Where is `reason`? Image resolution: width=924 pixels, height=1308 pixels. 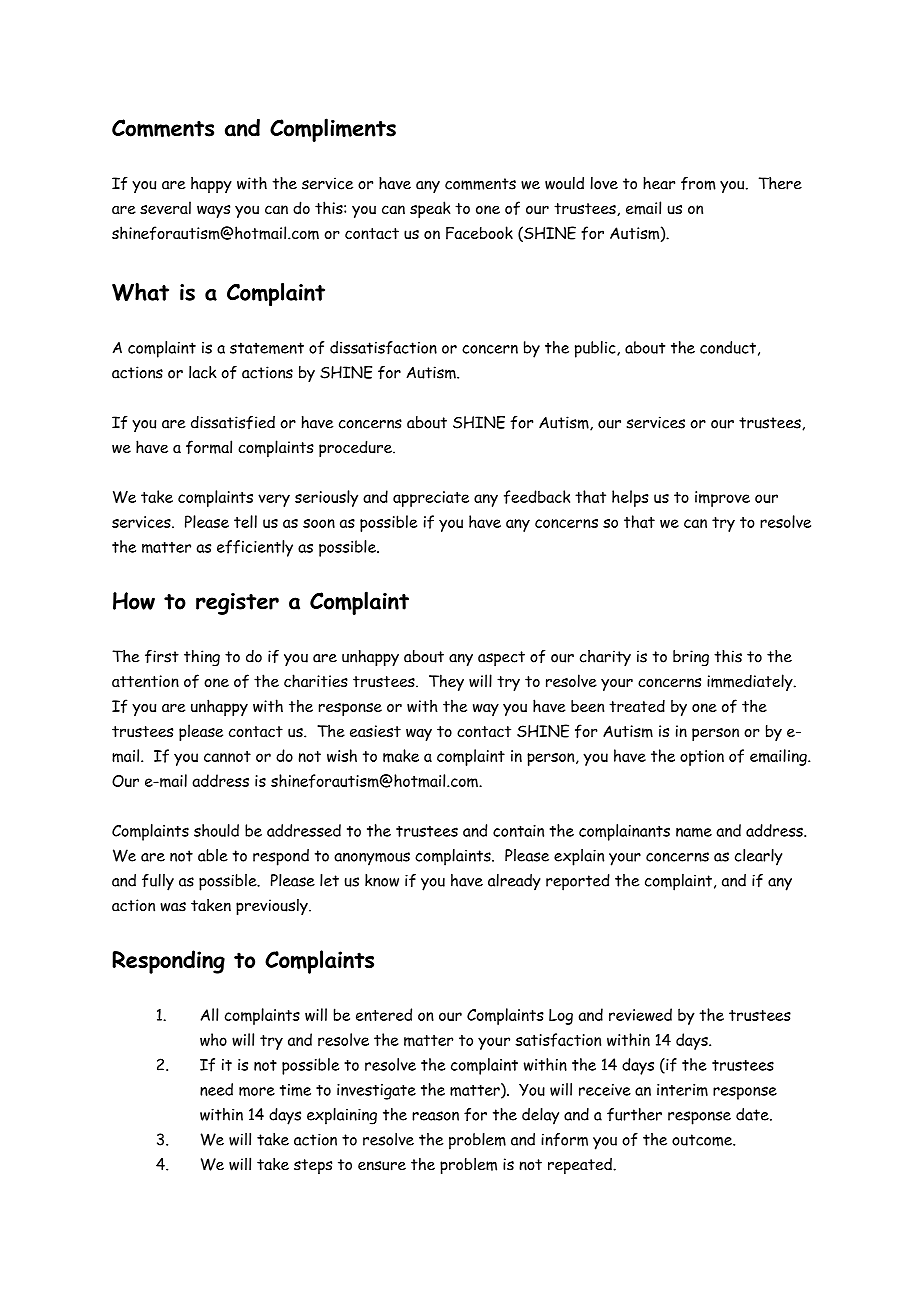 reason is located at coordinates (435, 1116).
